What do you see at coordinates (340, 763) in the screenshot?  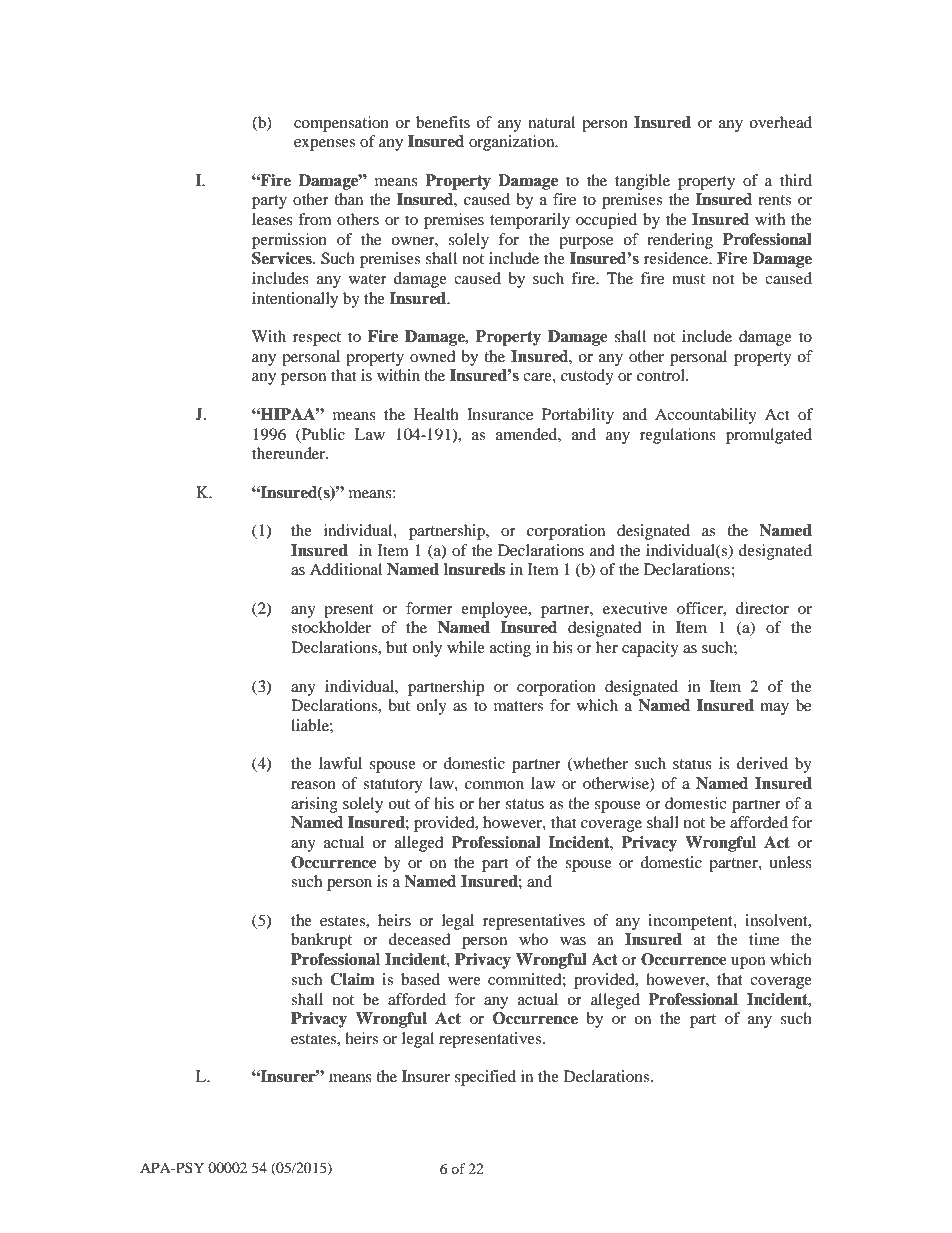 I see `lawful` at bounding box center [340, 763].
